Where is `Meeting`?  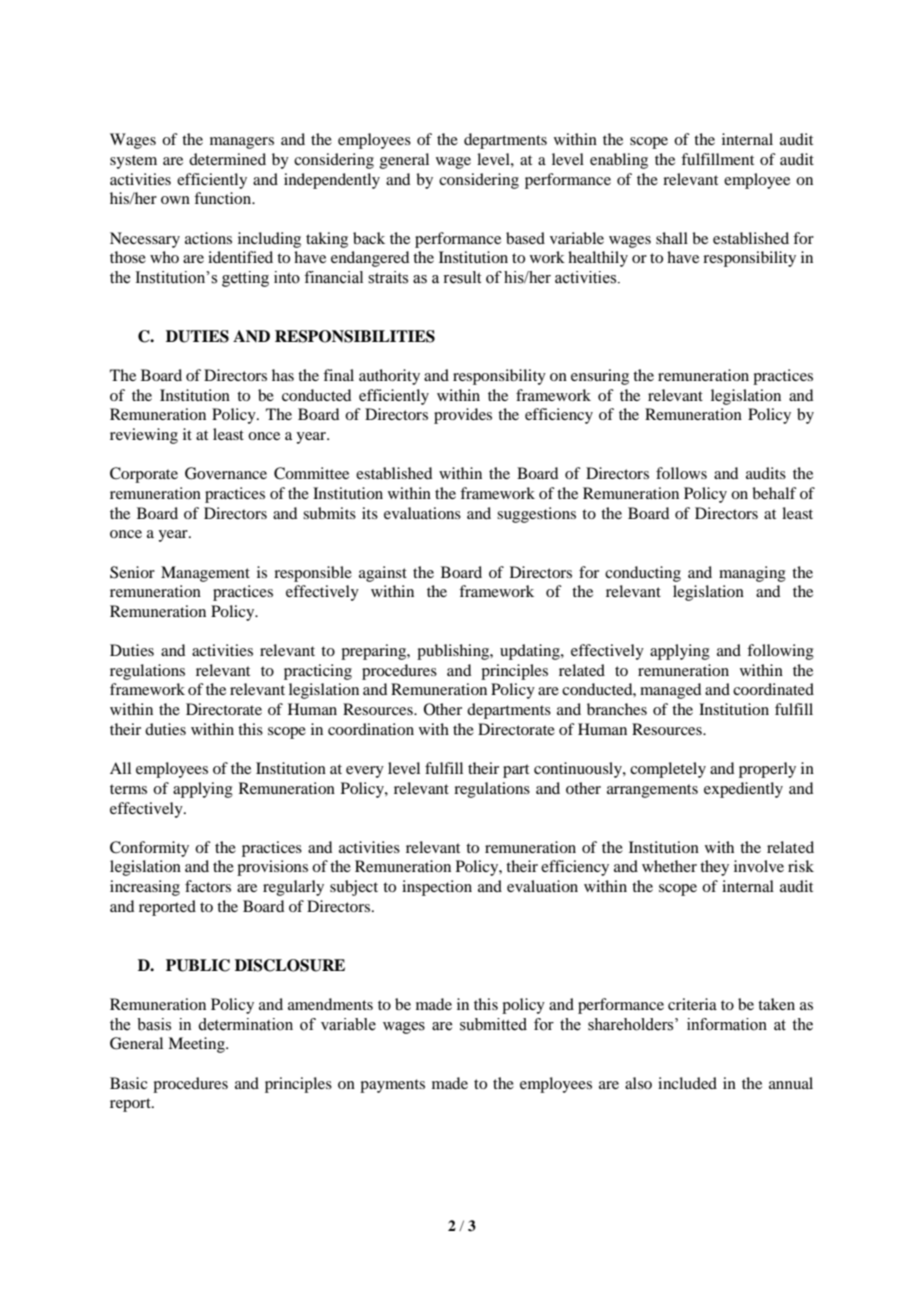
Meeting is located at coordinates (197, 1045).
